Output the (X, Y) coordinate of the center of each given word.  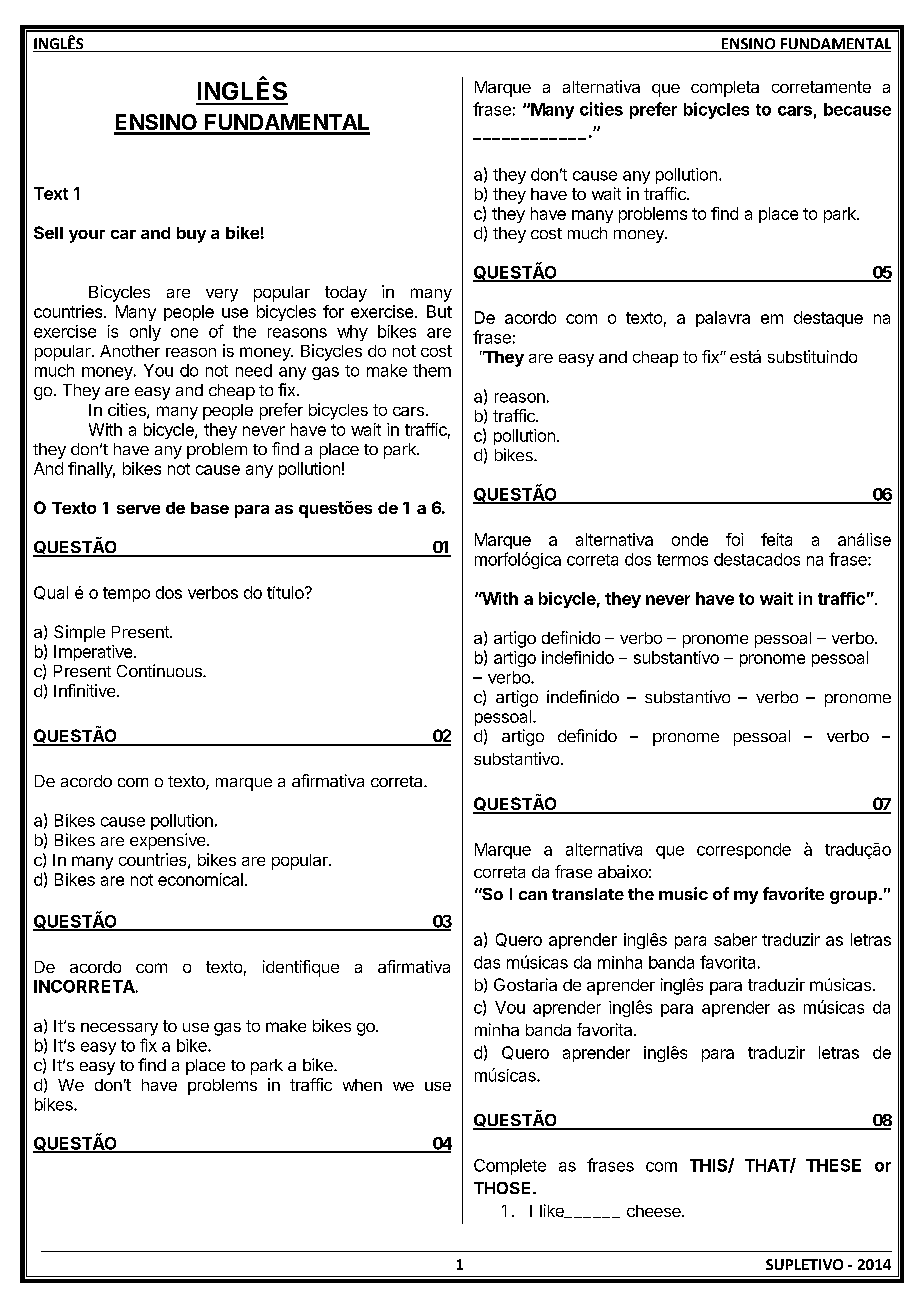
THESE (833, 1165)
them (432, 370)
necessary (119, 1029)
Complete (510, 1167)
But (439, 311)
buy (191, 235)
